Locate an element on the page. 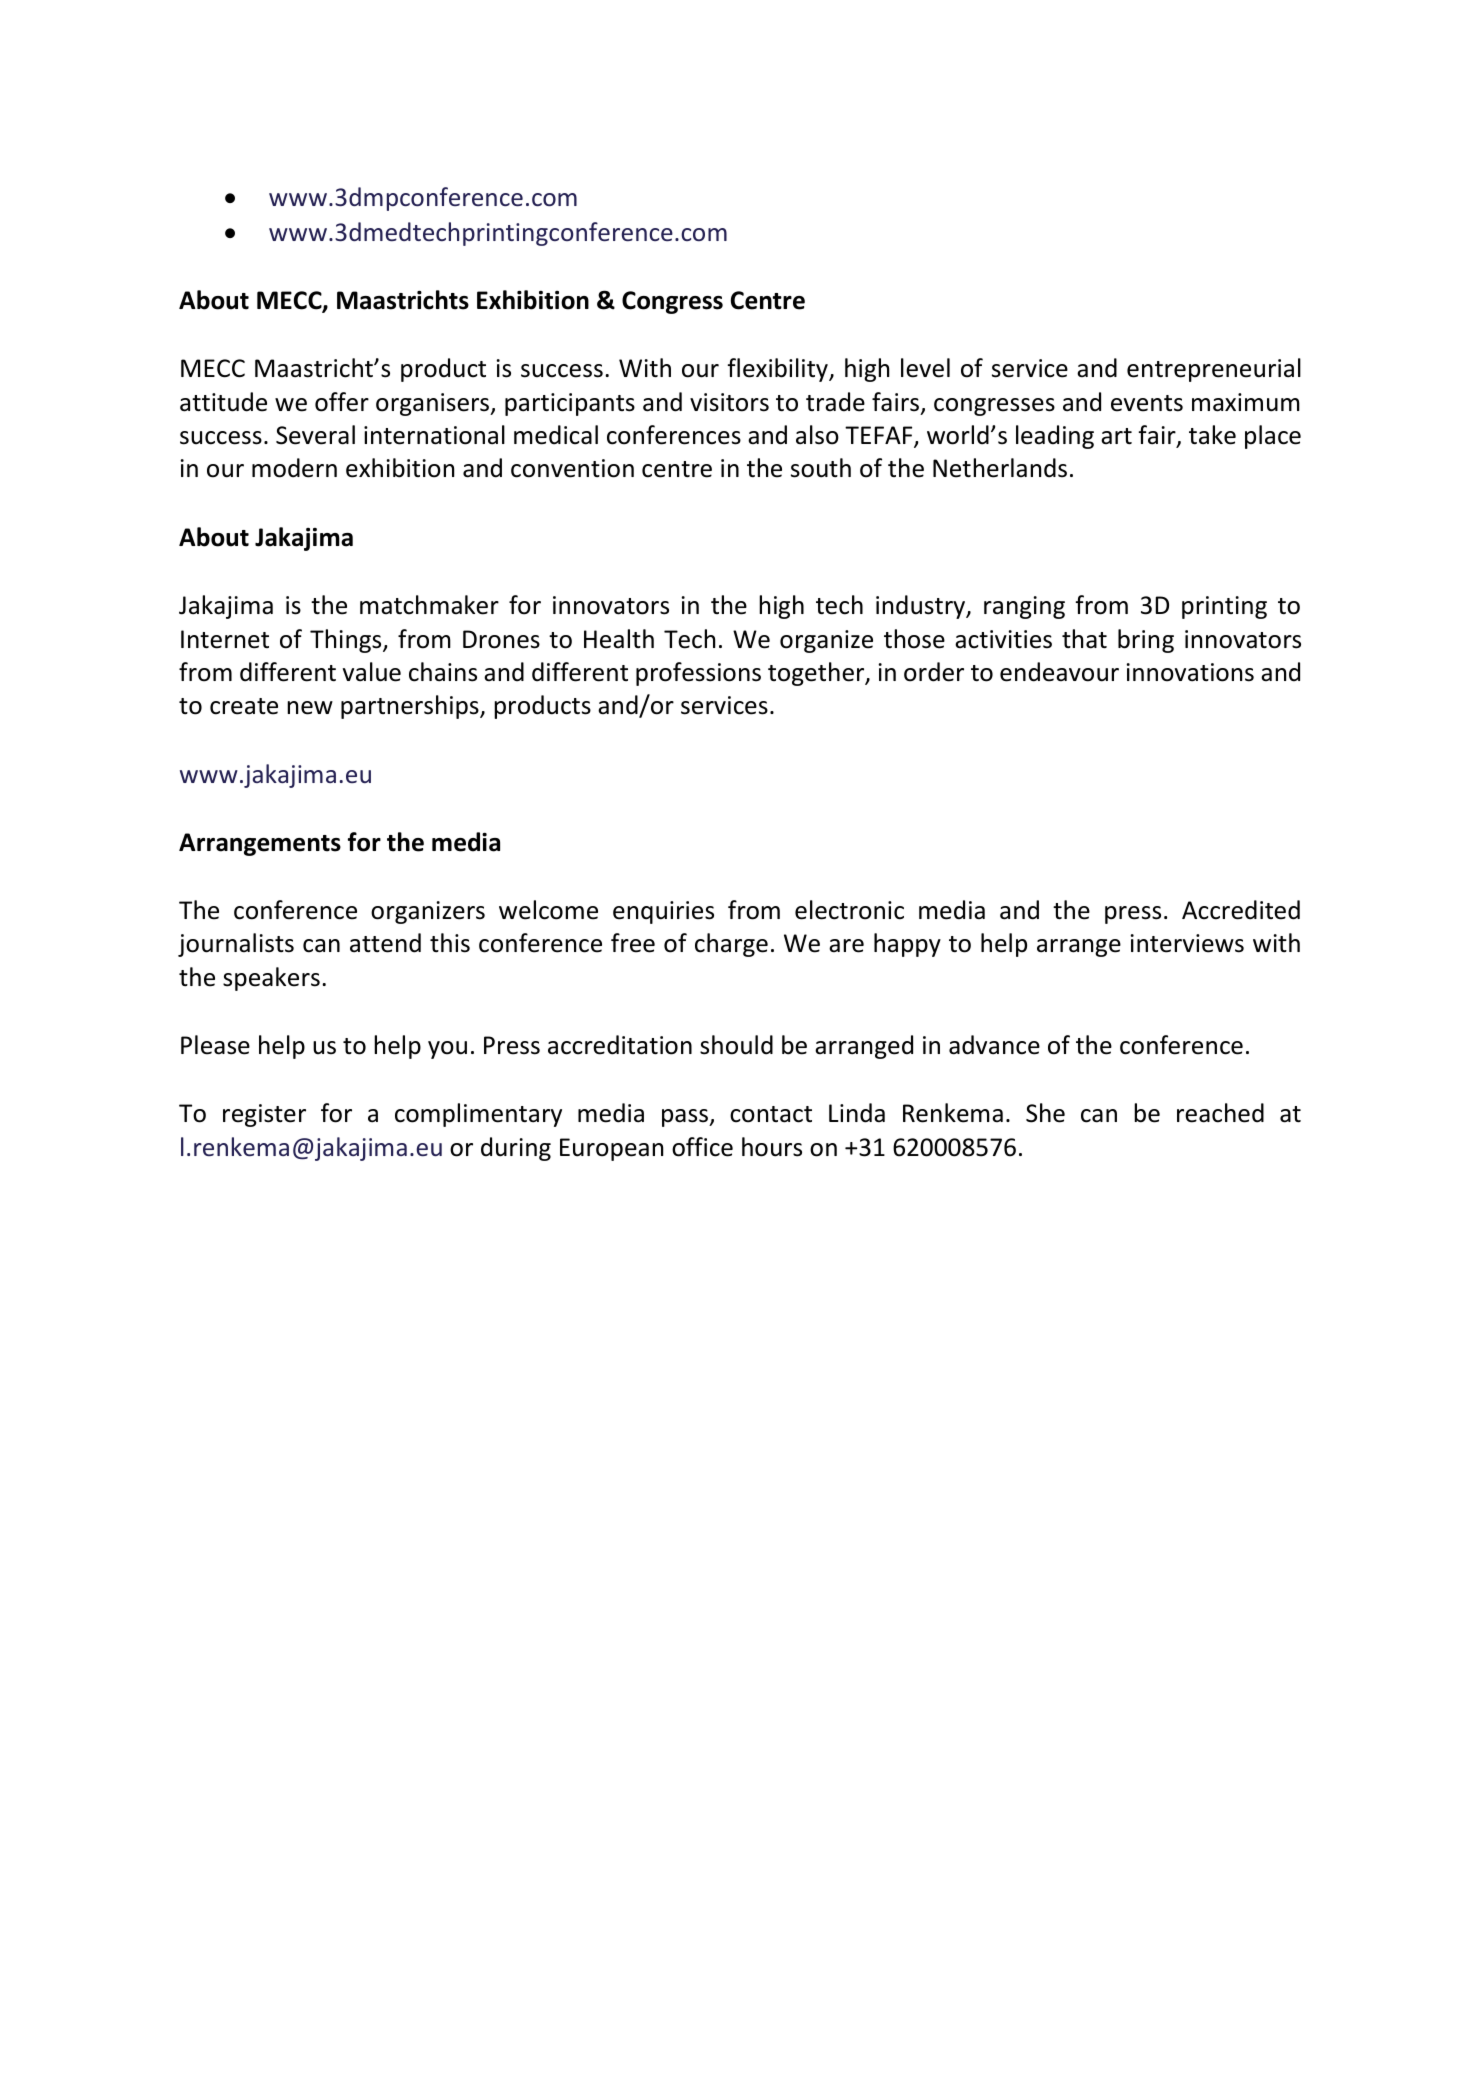 Image resolution: width=1481 pixels, height=2095 pixels. reached is located at coordinates (1220, 1113).
